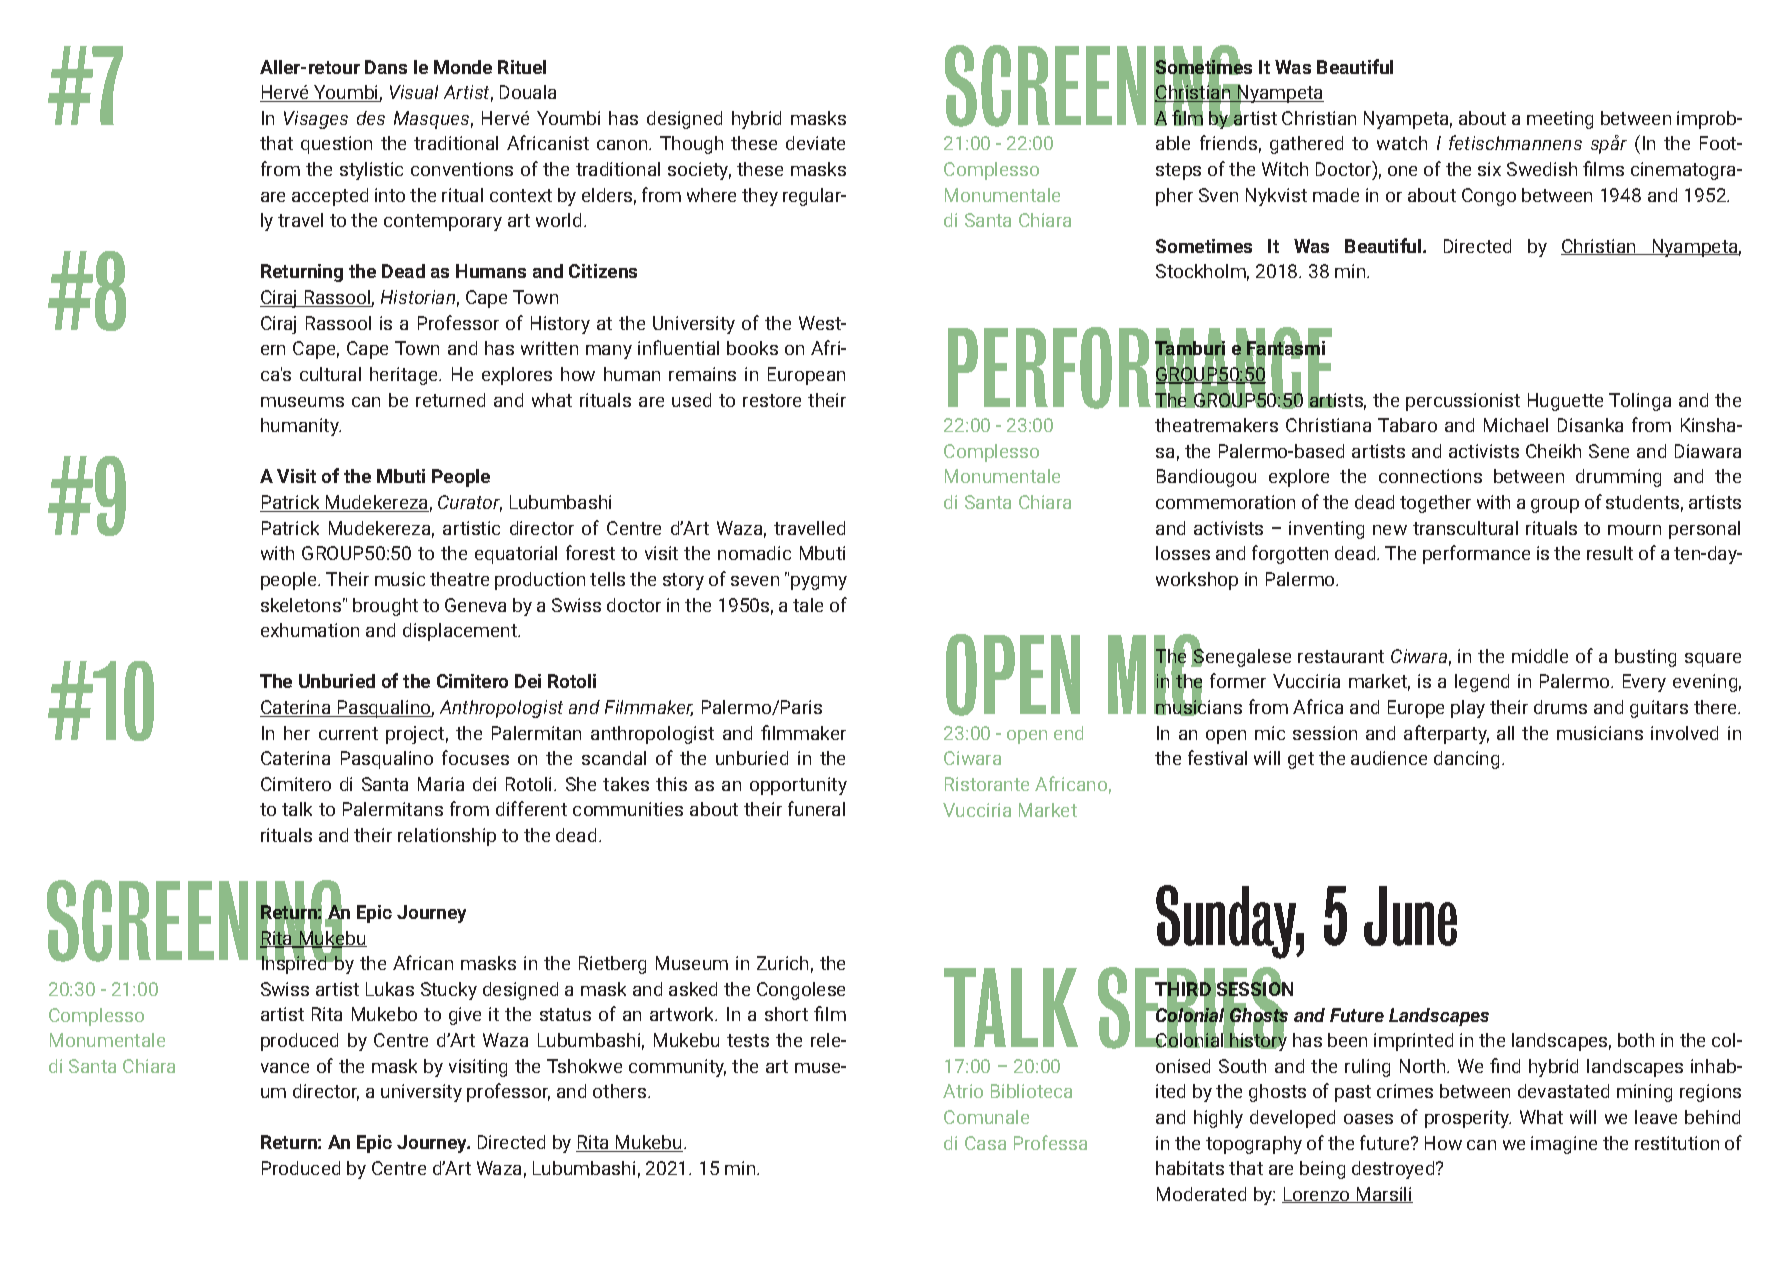  What do you see at coordinates (461, 632) in the document?
I see `displacement` at bounding box center [461, 632].
